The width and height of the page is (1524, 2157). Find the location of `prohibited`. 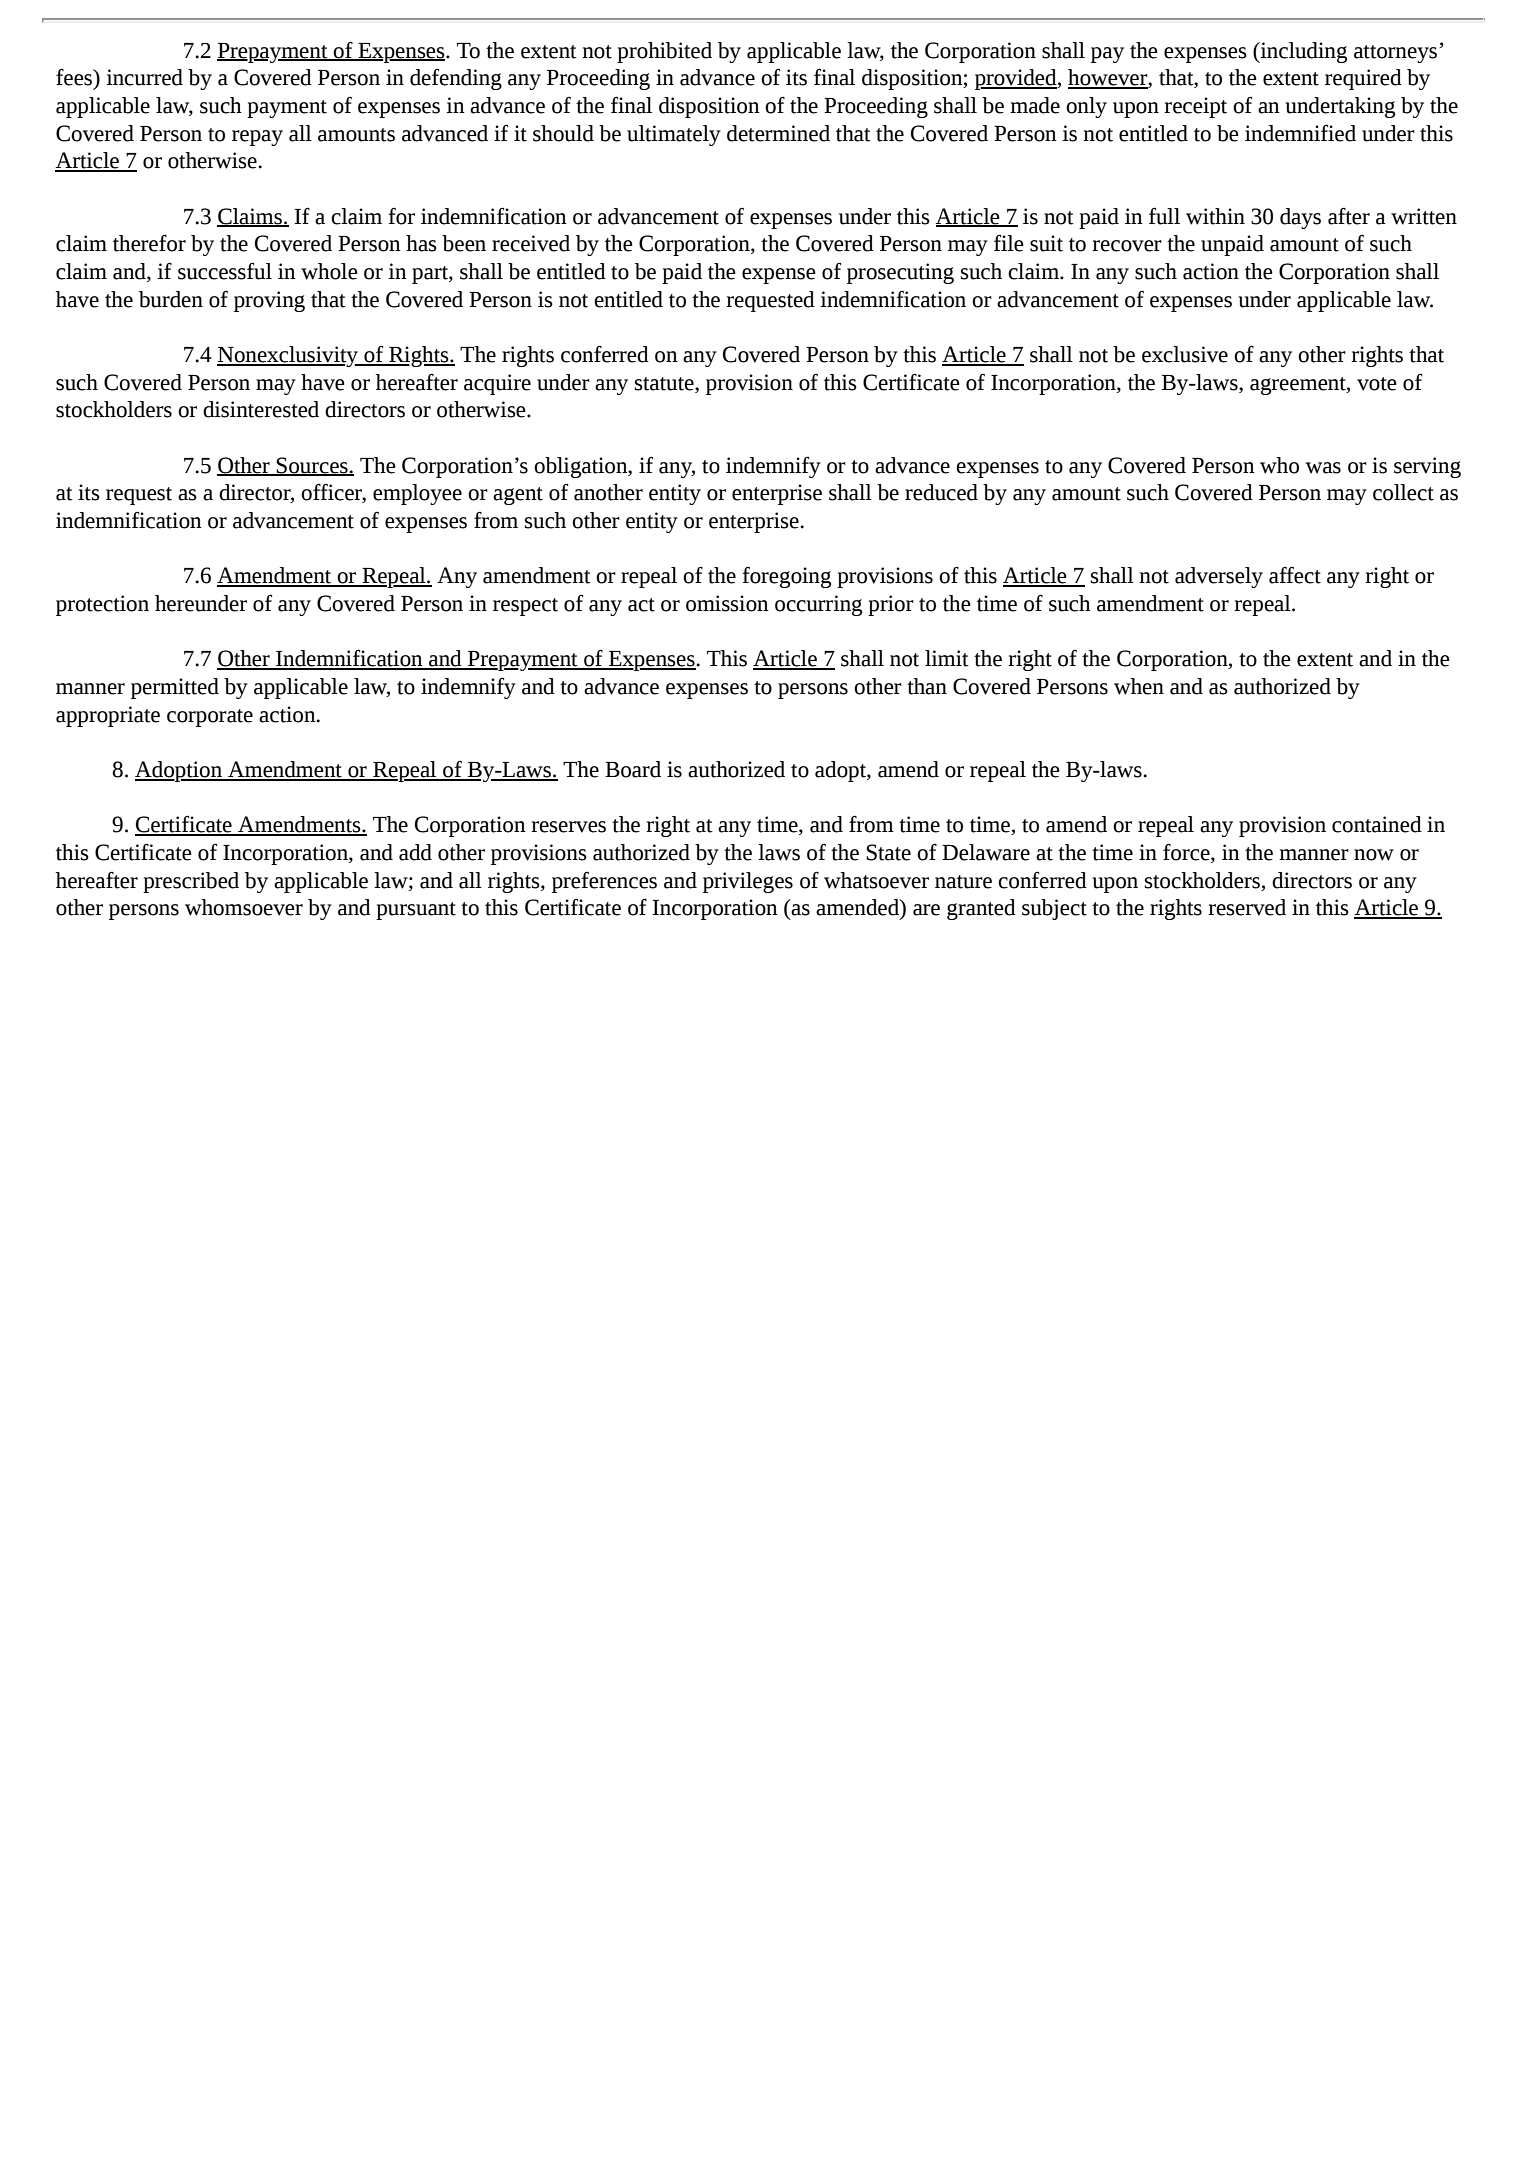

prohibited is located at coordinates (664, 52).
